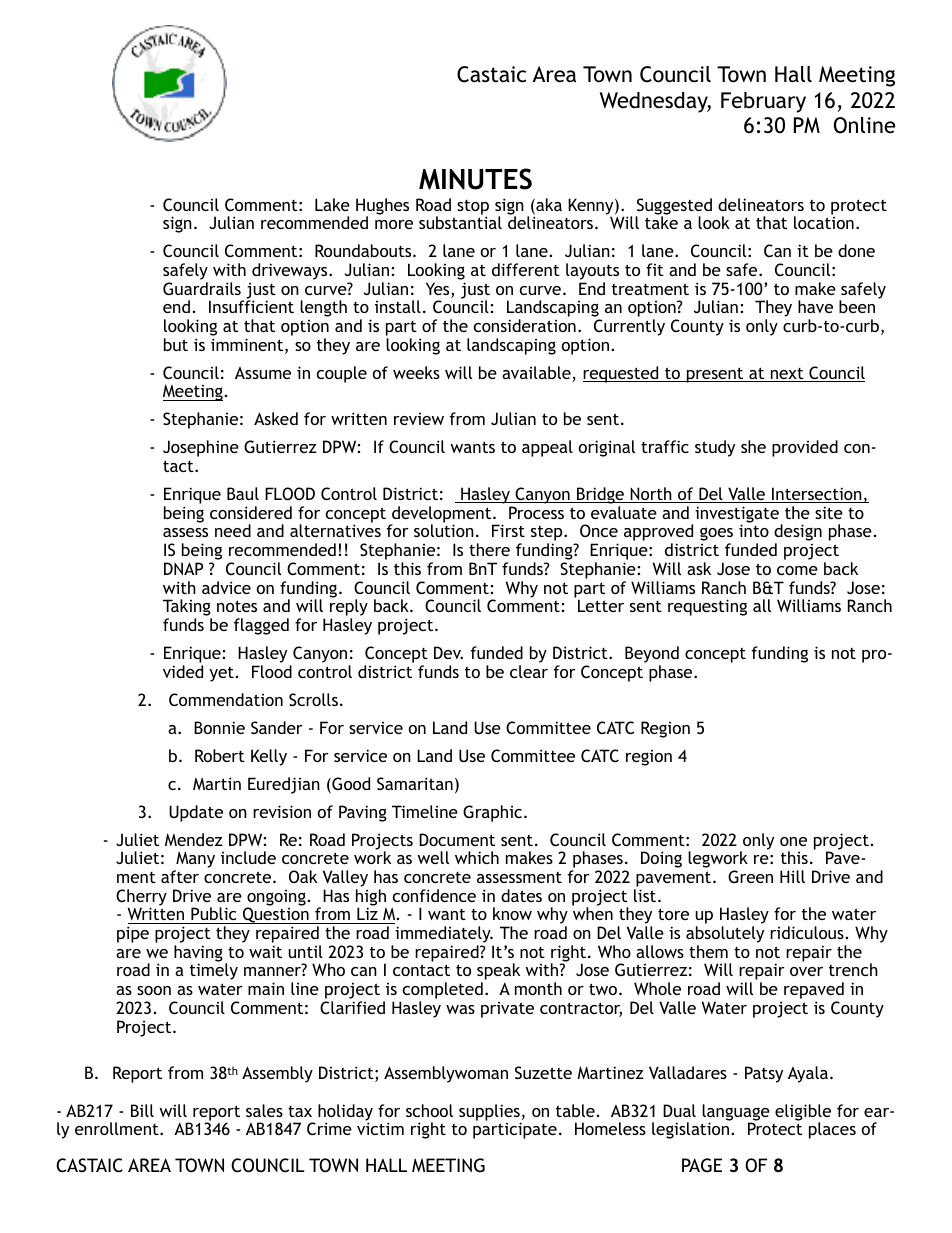 This image has width=952, height=1233. I want to click on supplies, so click(490, 1113).
